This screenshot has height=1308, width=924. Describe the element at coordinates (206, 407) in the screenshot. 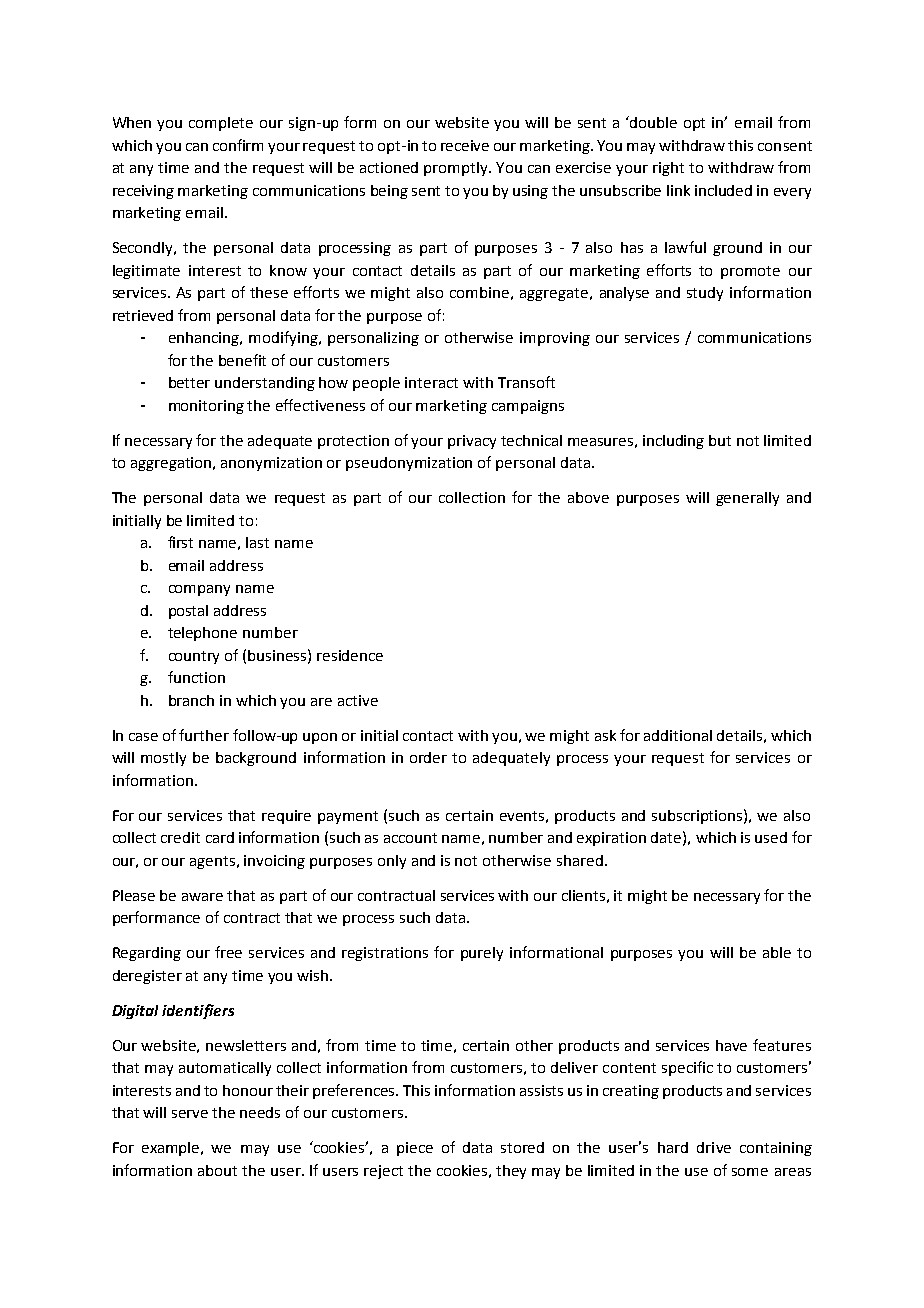

I see `monitoring` at that location.
